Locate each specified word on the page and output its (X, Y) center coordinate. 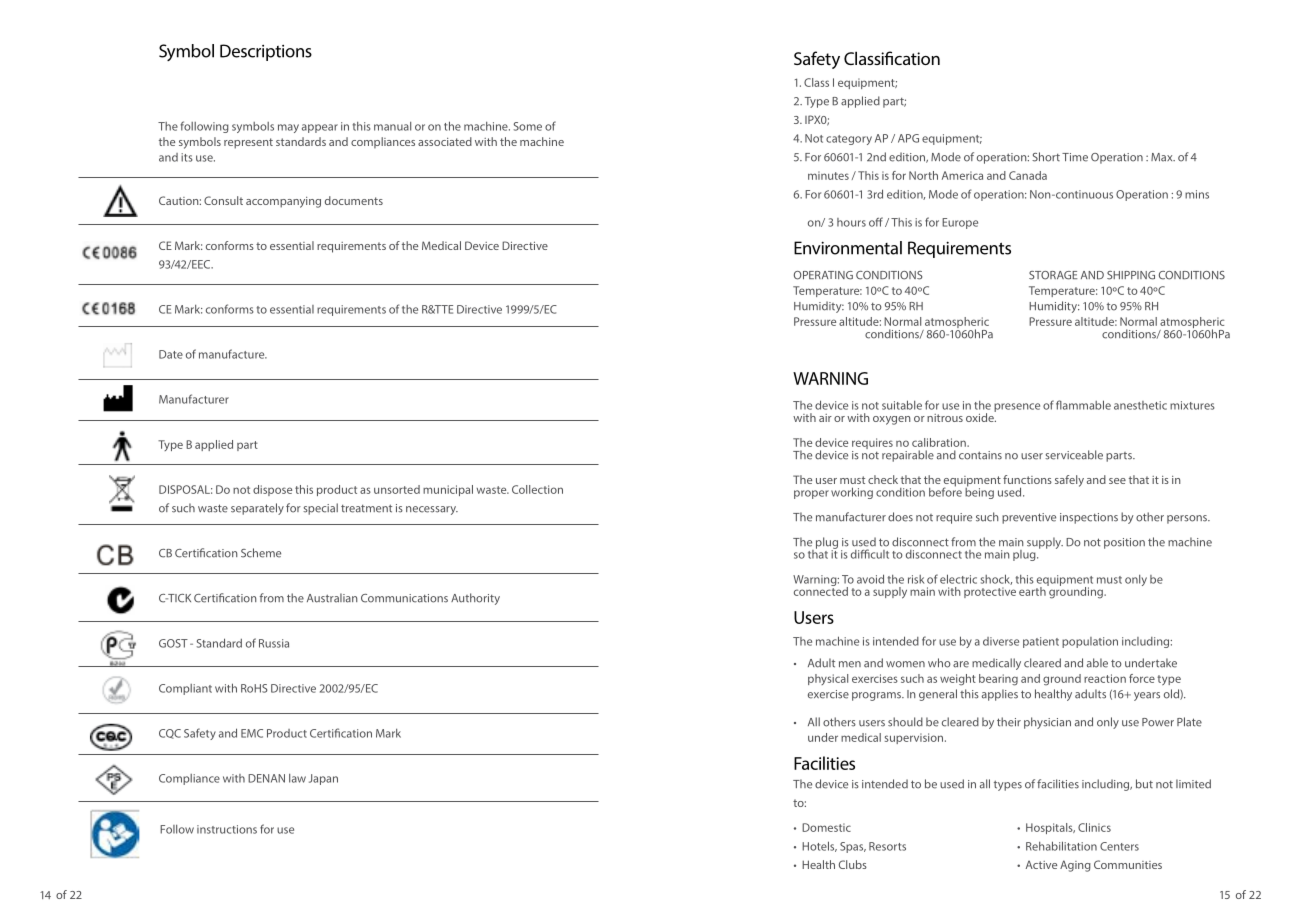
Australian (332, 598)
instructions (227, 829)
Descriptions (266, 52)
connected (821, 590)
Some (528, 126)
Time (1075, 157)
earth (1033, 590)
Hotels (819, 846)
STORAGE (1053, 275)
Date (171, 354)
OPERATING (823, 275)
